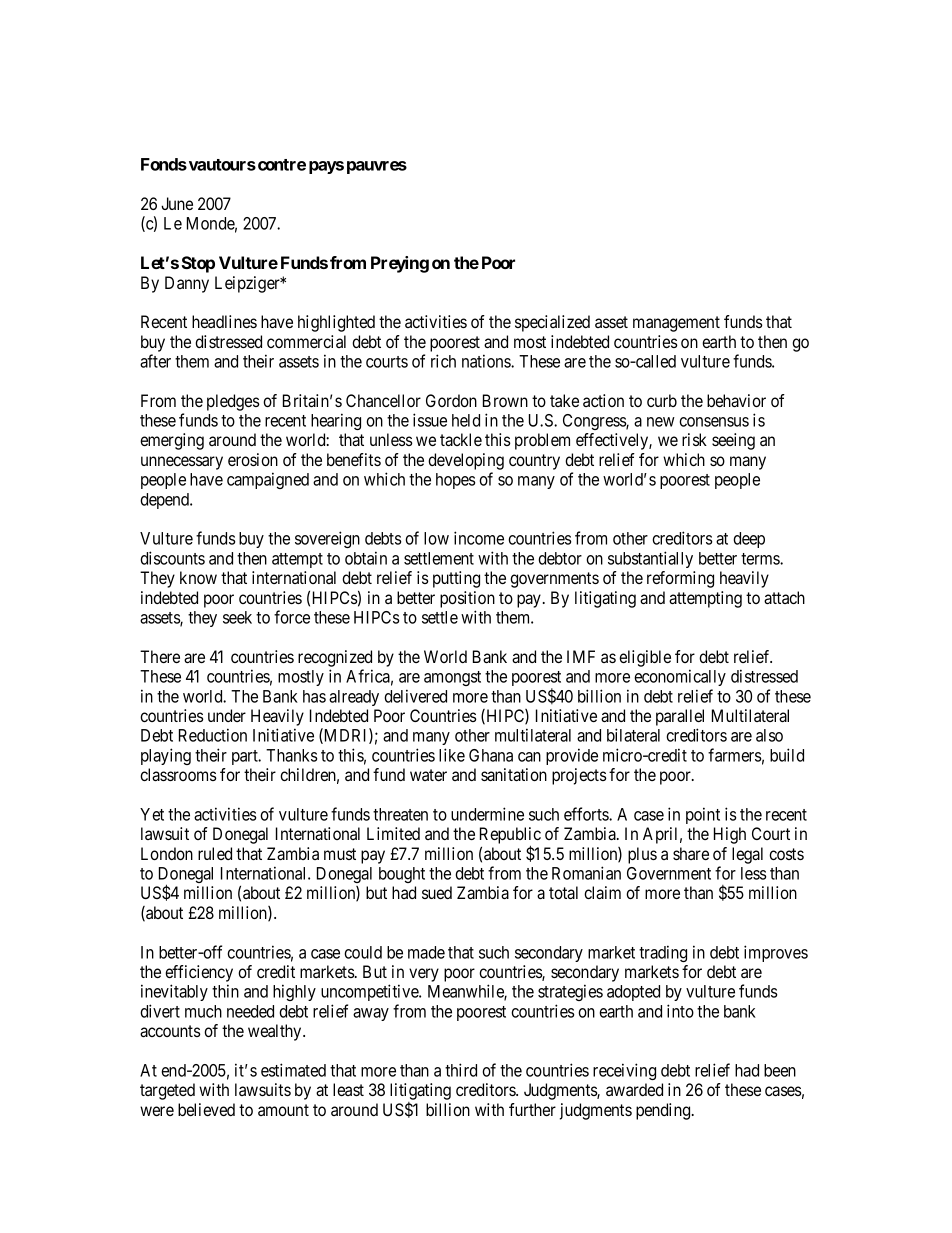  I want to click on management, so click(676, 324).
